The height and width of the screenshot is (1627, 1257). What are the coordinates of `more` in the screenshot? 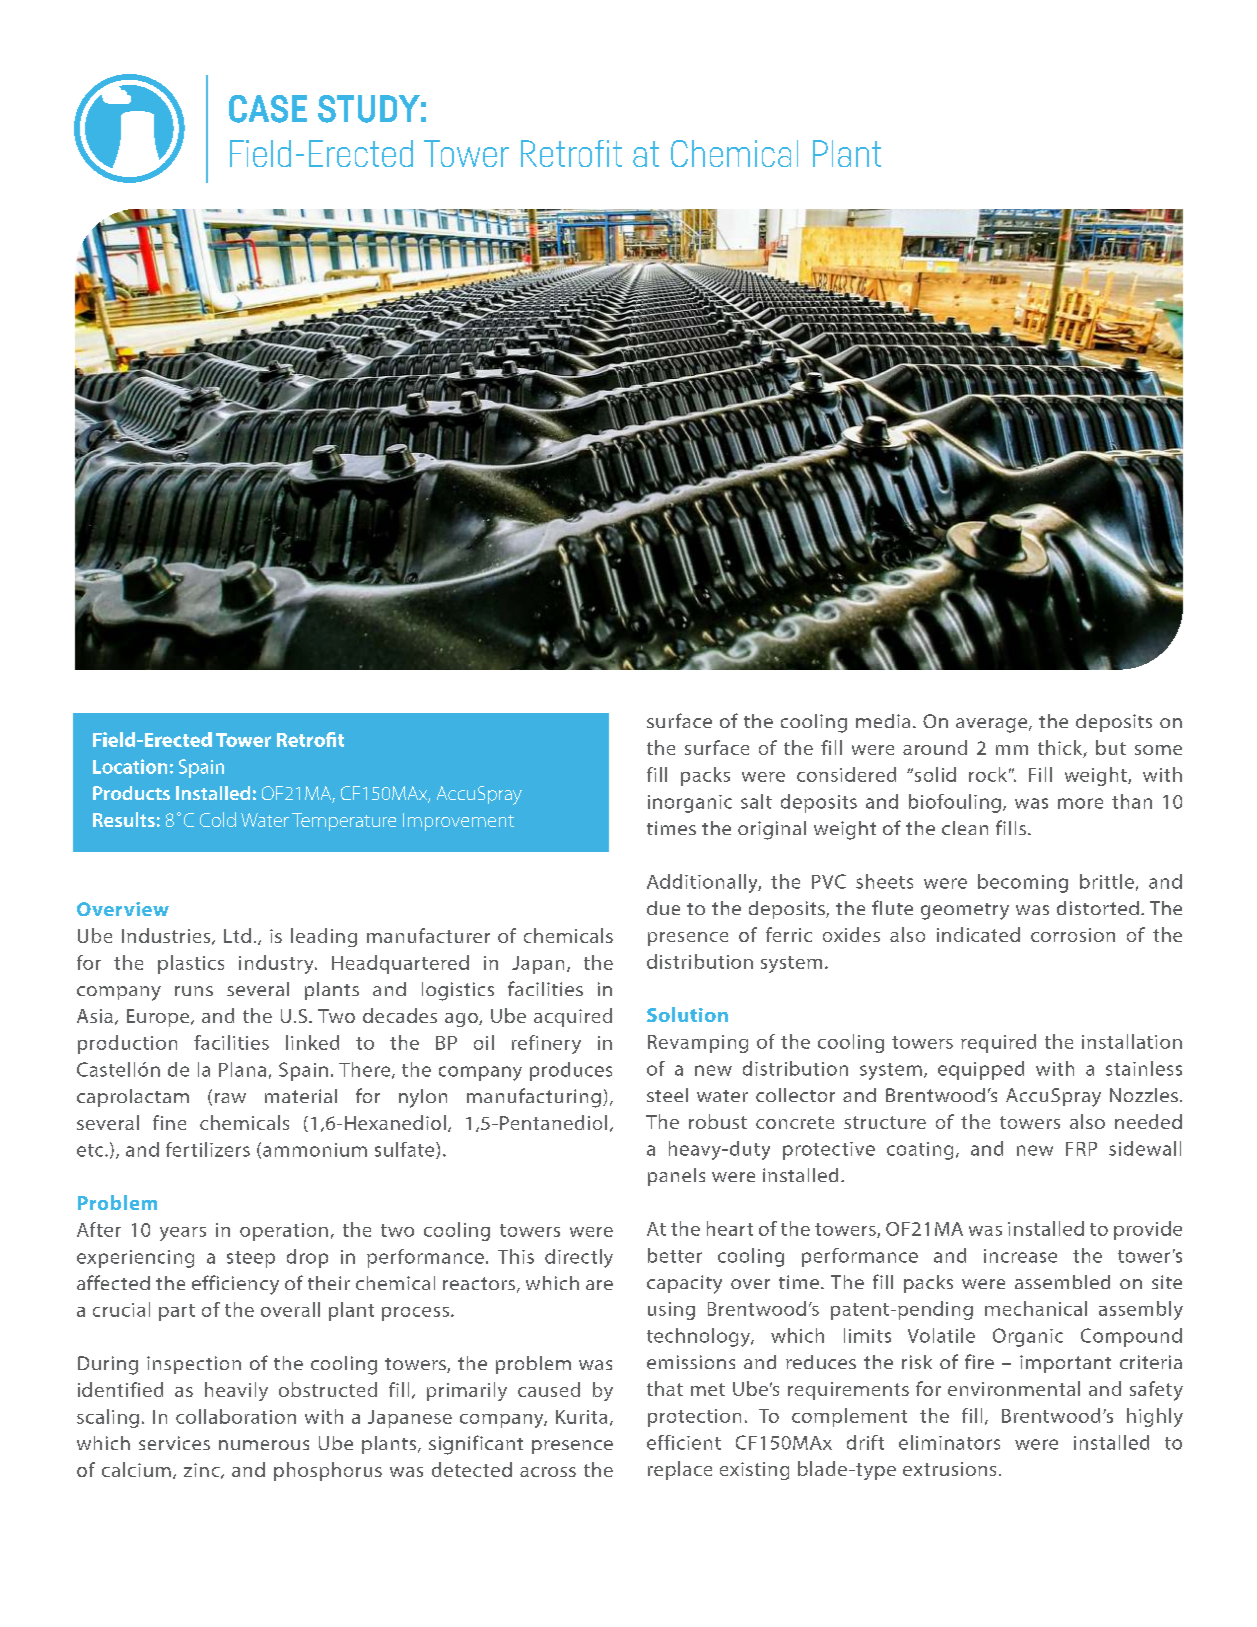 It's located at (1080, 803).
